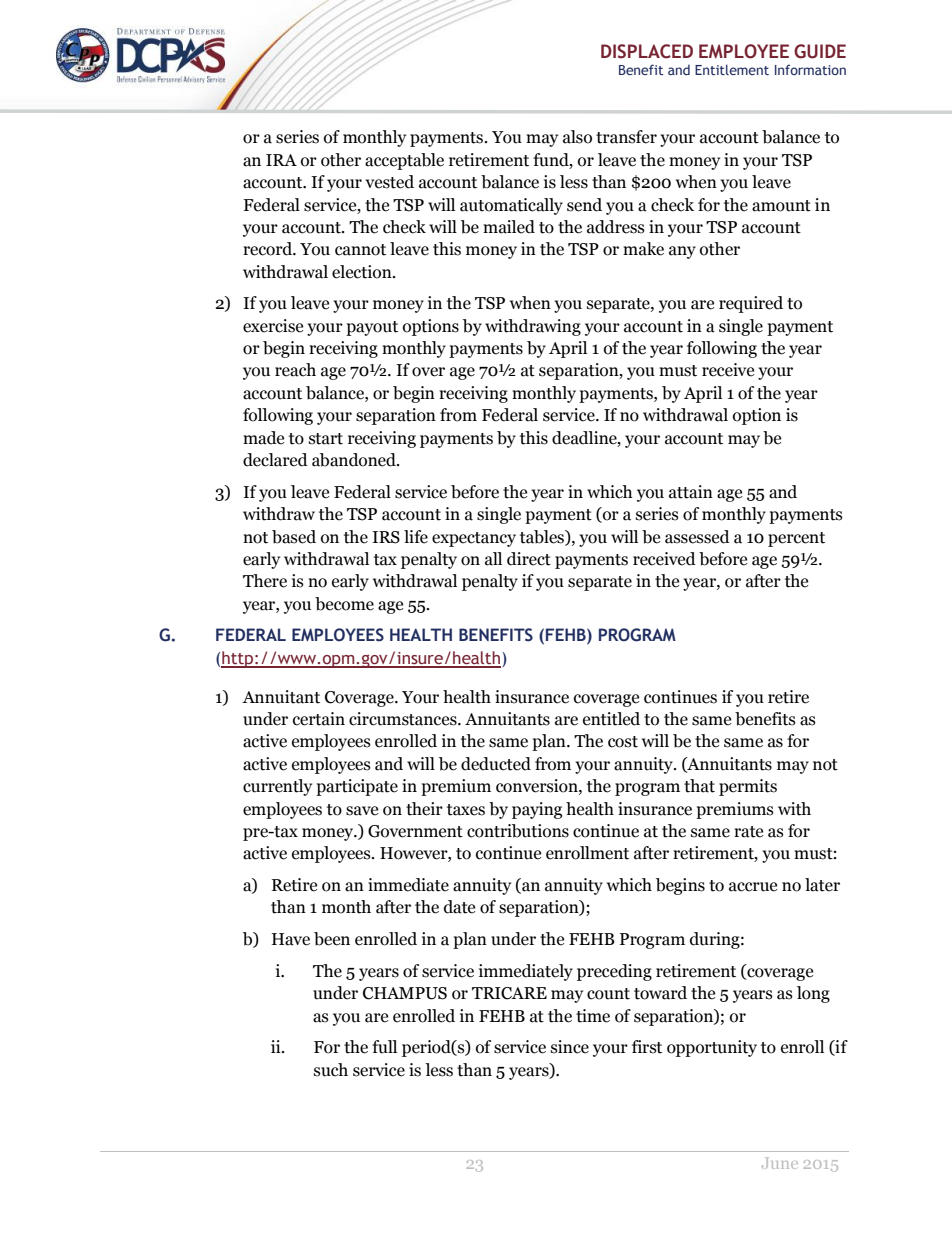 This screenshot has width=952, height=1233. Describe the element at coordinates (281, 160) in the screenshot. I see `IRA` at that location.
